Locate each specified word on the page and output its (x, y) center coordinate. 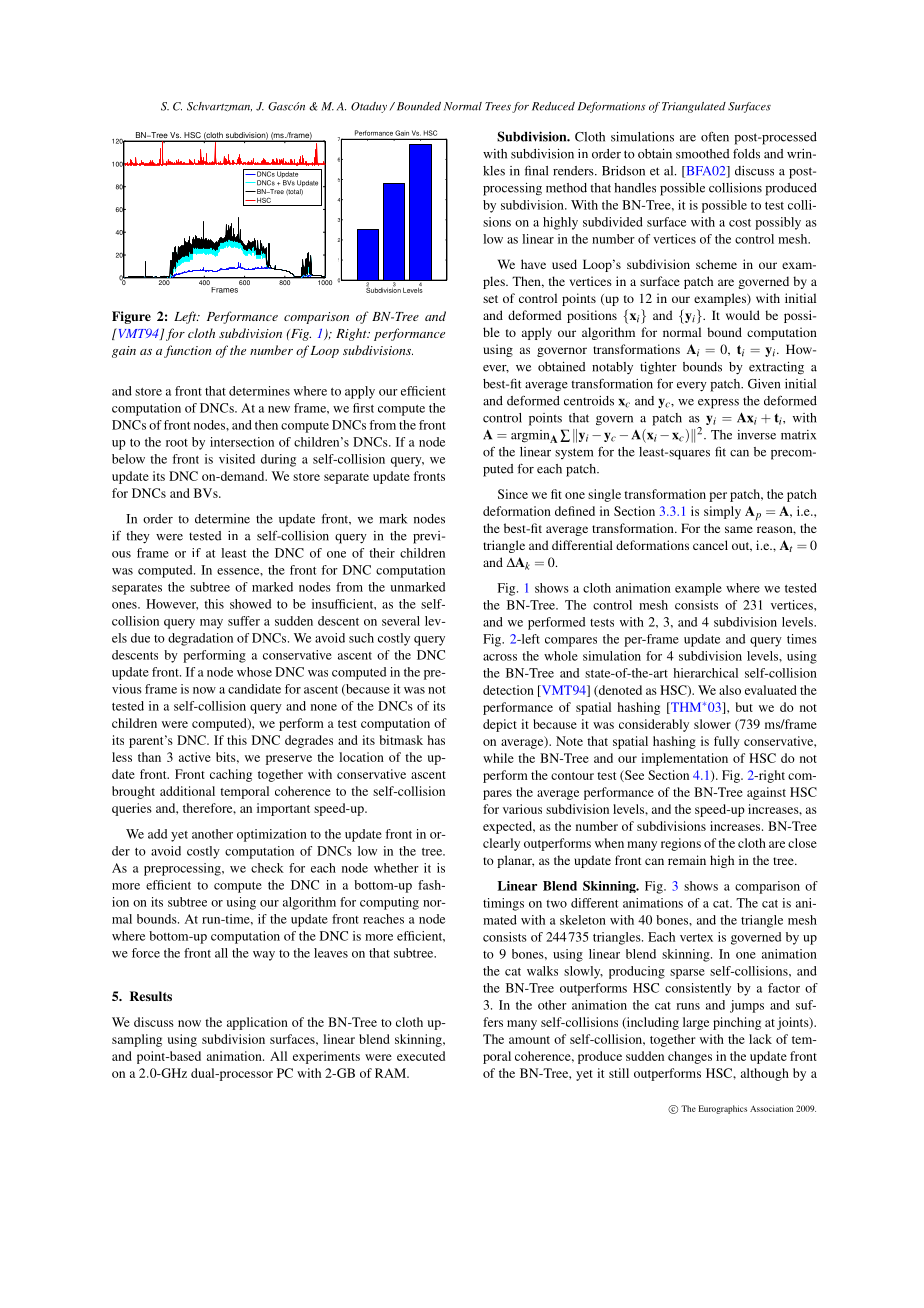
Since (513, 494)
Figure (131, 317)
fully (727, 742)
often (715, 137)
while (498, 758)
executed (421, 1056)
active (195, 757)
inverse (756, 435)
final (537, 170)
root (177, 443)
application (257, 1023)
